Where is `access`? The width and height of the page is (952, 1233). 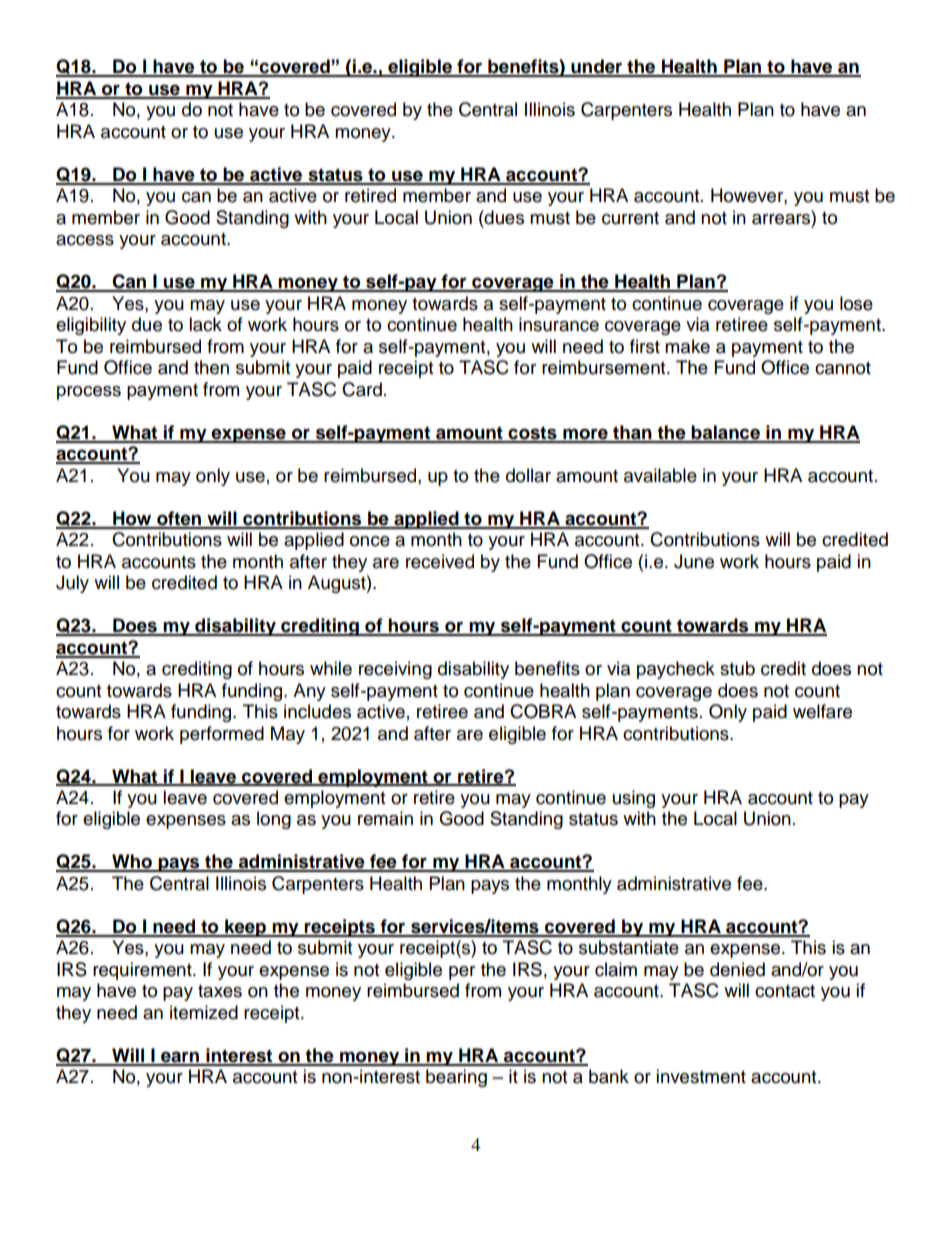
access is located at coordinates (85, 240).
